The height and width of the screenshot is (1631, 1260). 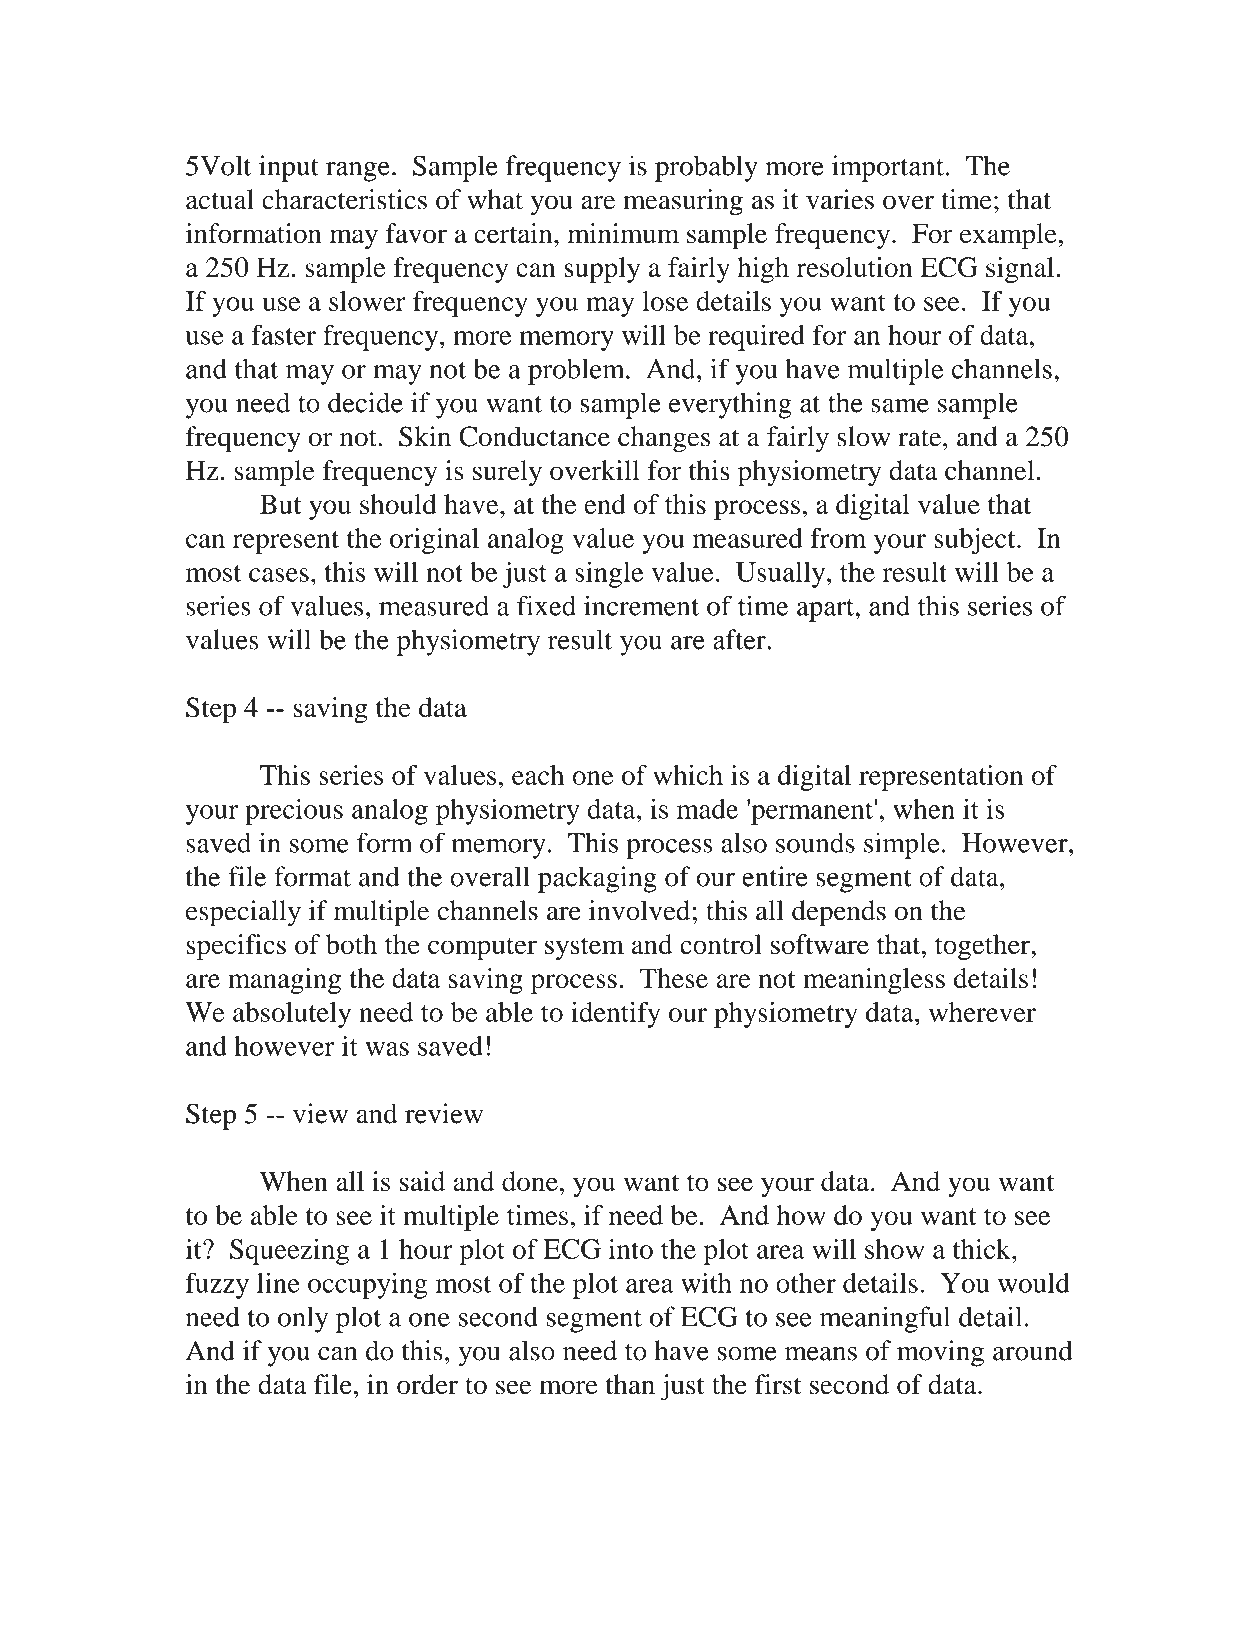 What do you see at coordinates (584, 948) in the screenshot?
I see `system` at bounding box center [584, 948].
